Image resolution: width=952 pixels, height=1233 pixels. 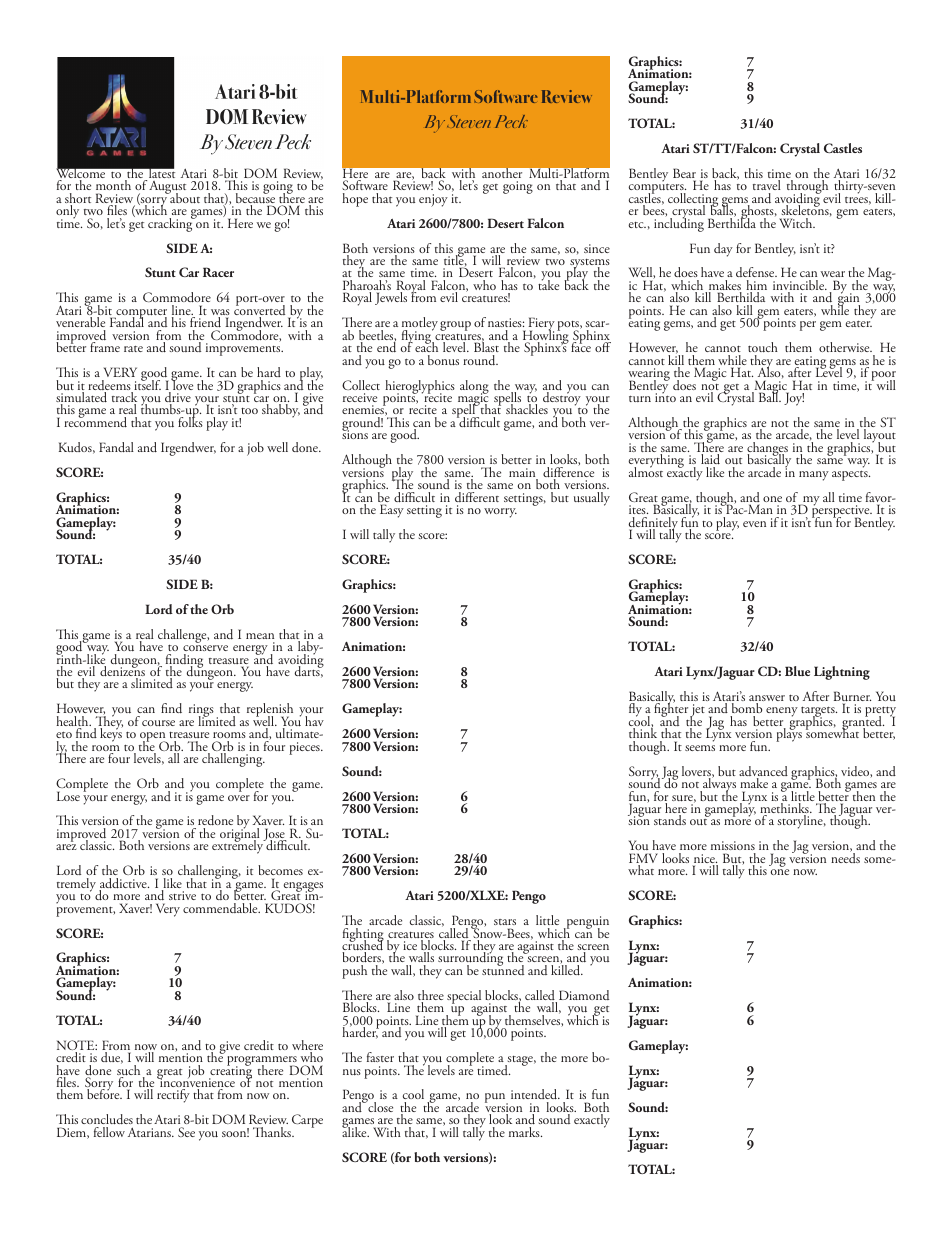 What do you see at coordinates (184, 197) in the screenshot?
I see `about` at bounding box center [184, 197].
